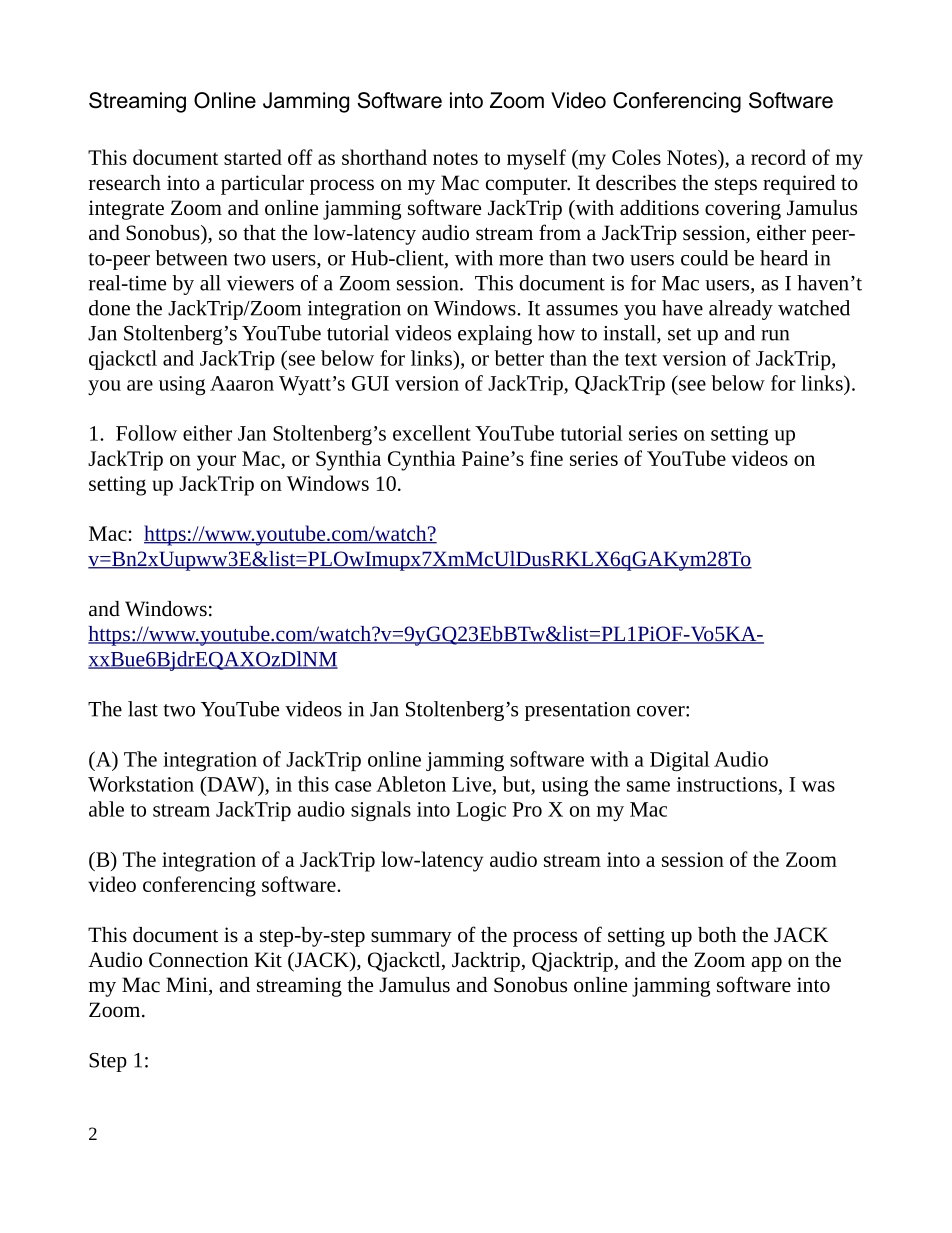 The height and width of the screenshot is (1233, 952). What do you see at coordinates (422, 460) in the screenshot?
I see `Cynthia` at bounding box center [422, 460].
